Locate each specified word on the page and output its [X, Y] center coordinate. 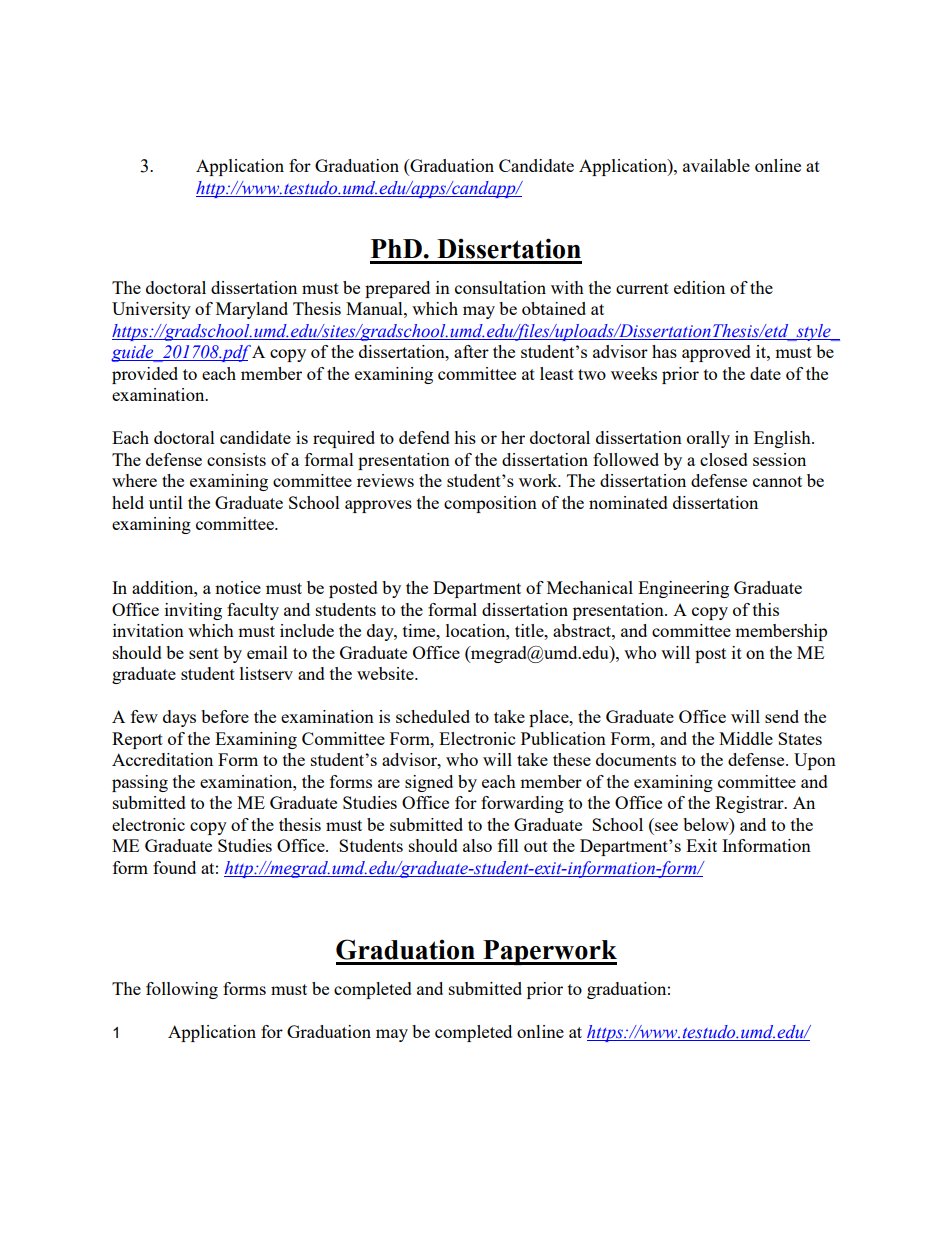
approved [716, 353]
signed [429, 783]
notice [238, 587]
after [471, 351]
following [182, 990]
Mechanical [590, 587]
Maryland [252, 310]
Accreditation [162, 759]
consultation [500, 287]
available [716, 165]
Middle [746, 738]
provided [145, 375]
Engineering [683, 589]
